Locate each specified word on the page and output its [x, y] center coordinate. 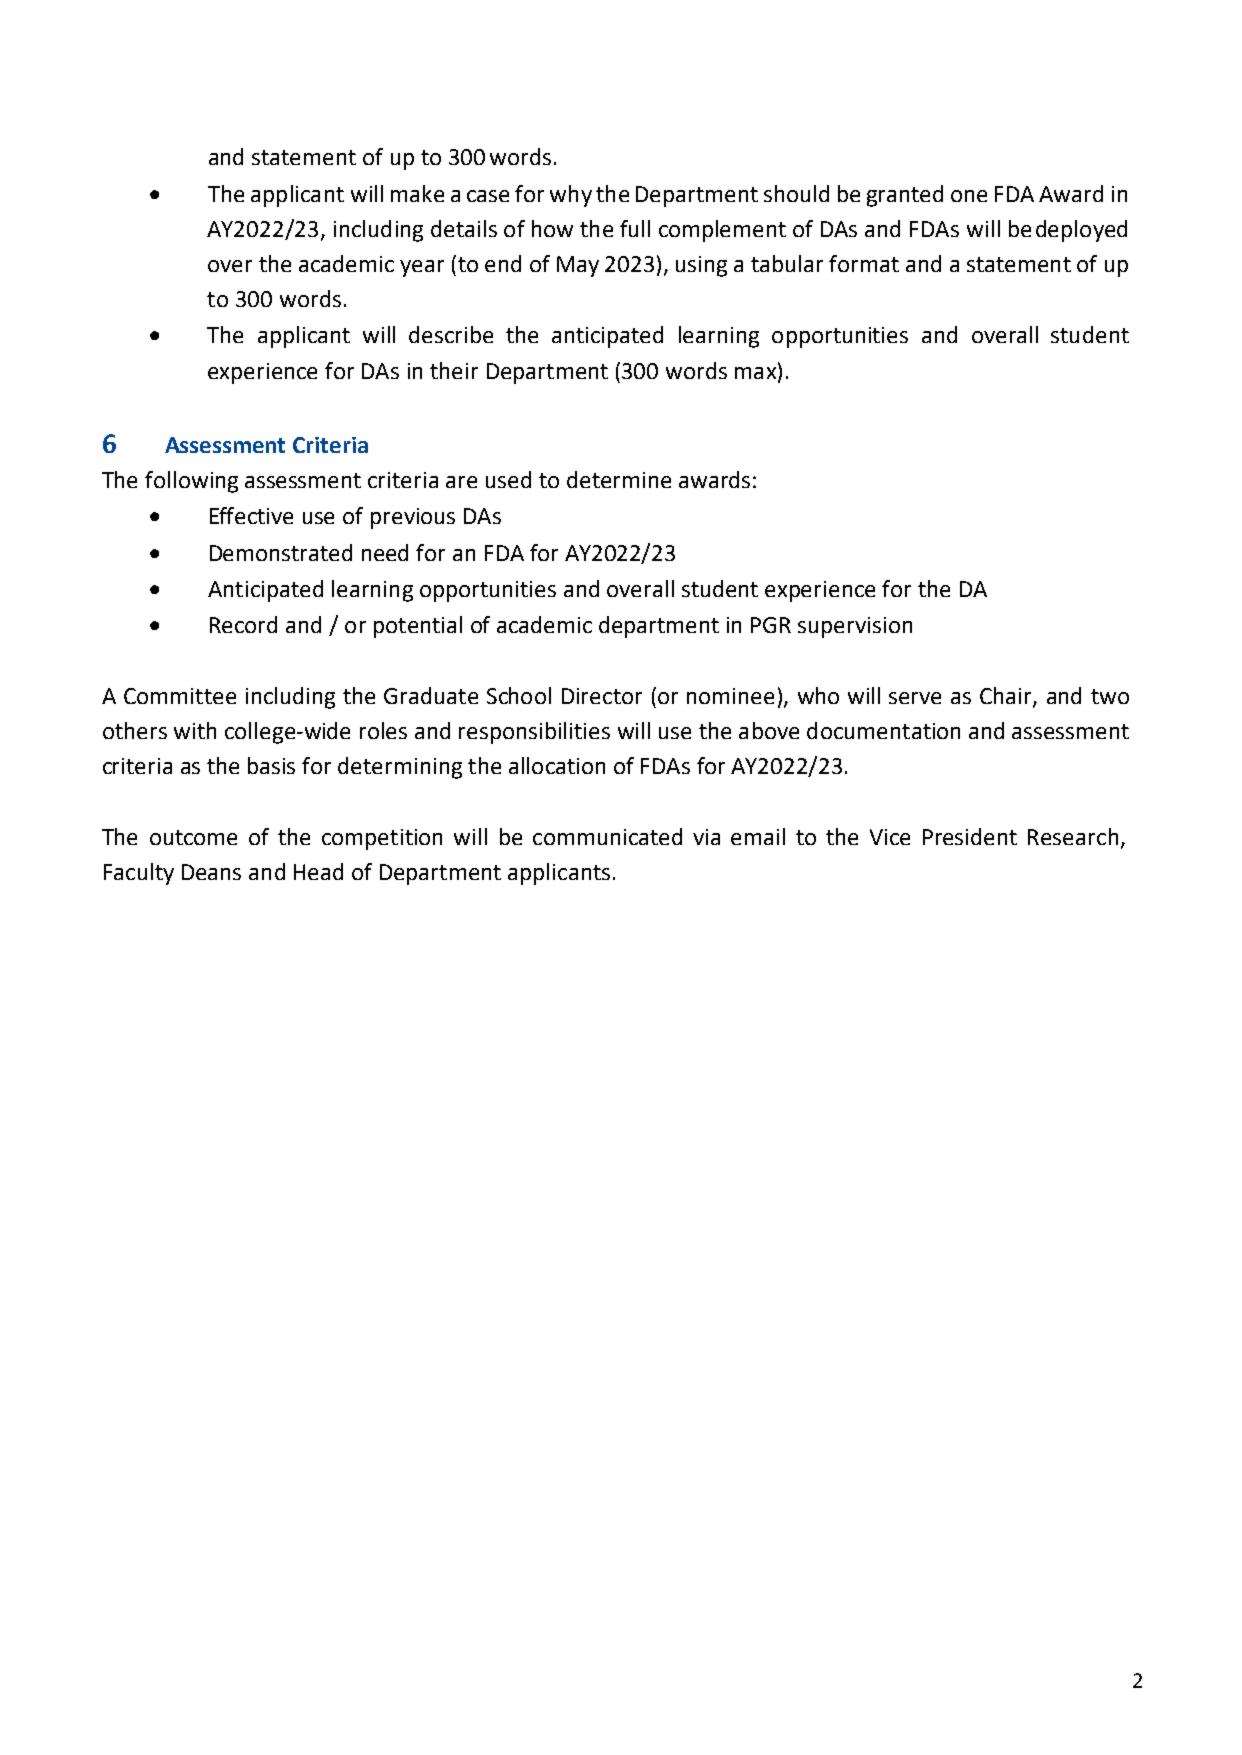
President [970, 836]
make [417, 193]
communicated [607, 836]
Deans [211, 872]
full [635, 228]
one [969, 196]
